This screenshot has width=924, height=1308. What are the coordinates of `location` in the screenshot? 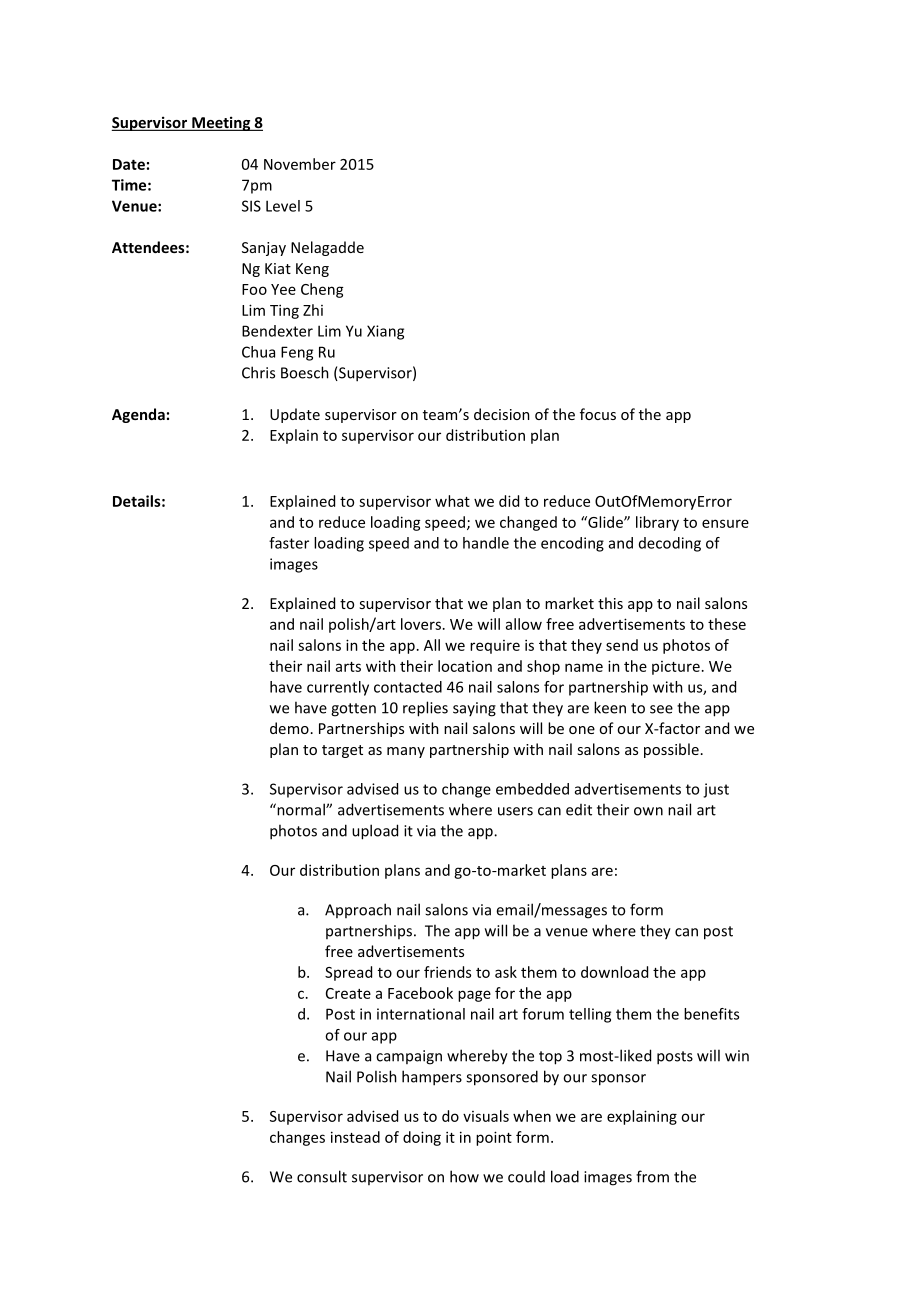 It's located at (465, 666).
